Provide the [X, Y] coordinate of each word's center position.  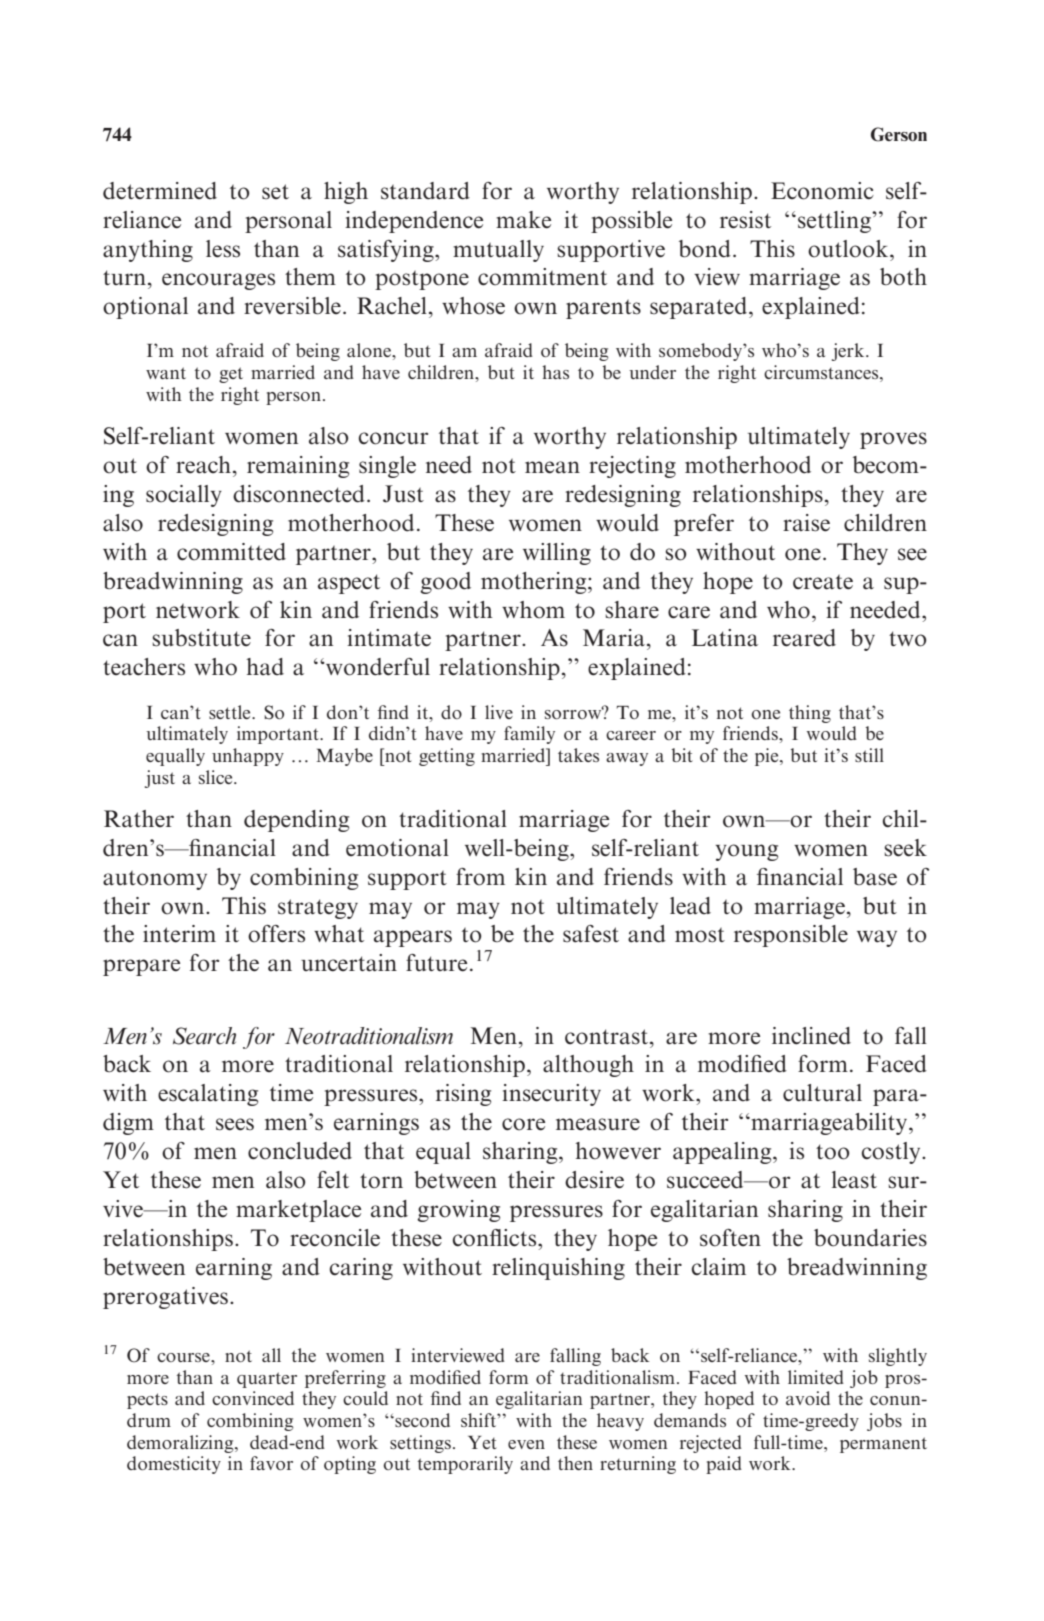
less [223, 249]
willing [557, 554]
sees [235, 1124]
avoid [808, 1398]
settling [835, 222]
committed [231, 552]
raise [806, 523]
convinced [253, 1398]
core [523, 1124]
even [526, 1444]
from [480, 877]
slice [217, 777]
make [523, 220]
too [833, 1152]
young [746, 852]
